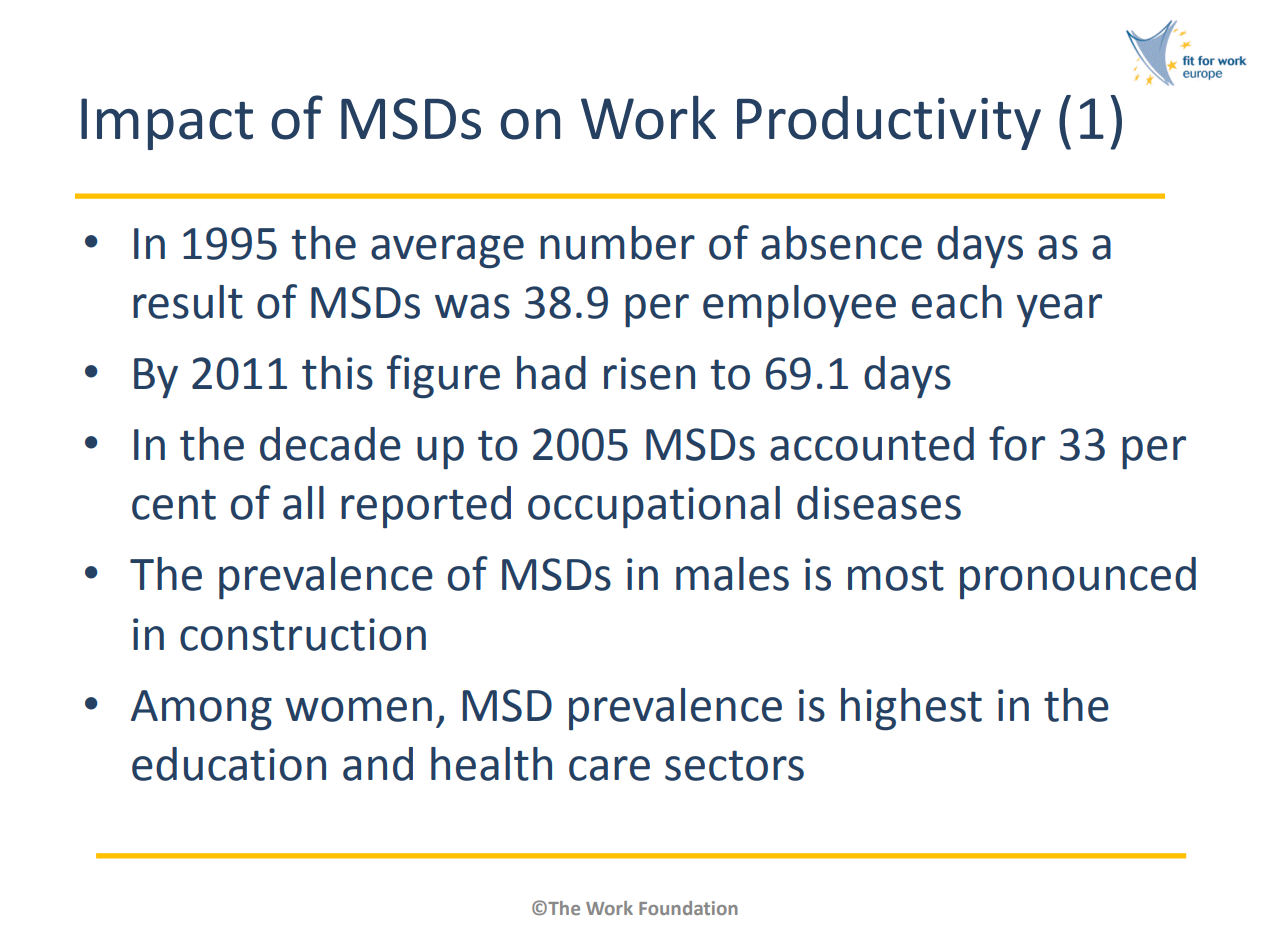 This page has width=1270, height=952. What do you see at coordinates (167, 124) in the page?
I see `Impact` at bounding box center [167, 124].
